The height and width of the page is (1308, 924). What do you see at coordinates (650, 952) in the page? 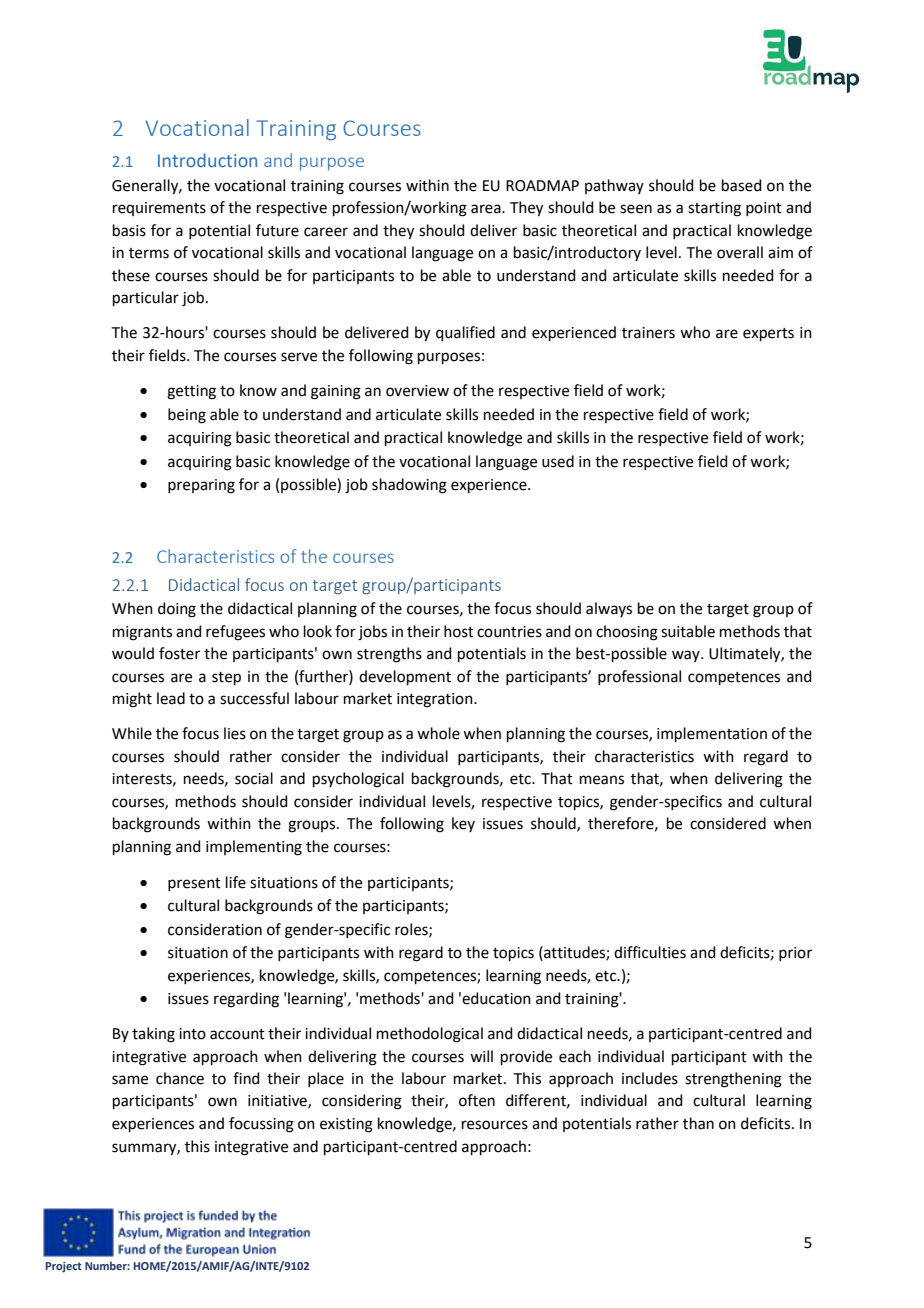
I see `difficulties` at bounding box center [650, 952].
